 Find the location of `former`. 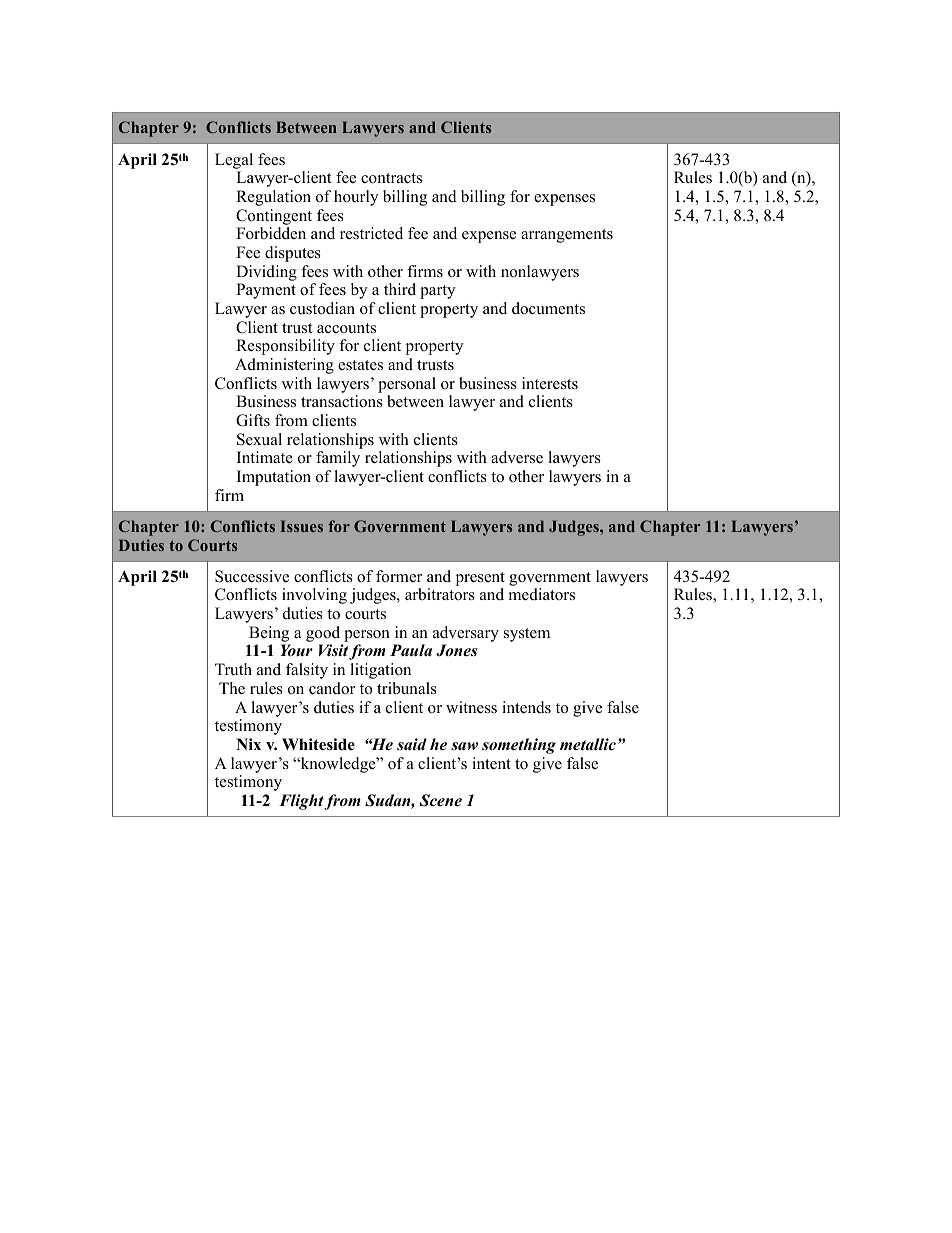

former is located at coordinates (399, 576).
